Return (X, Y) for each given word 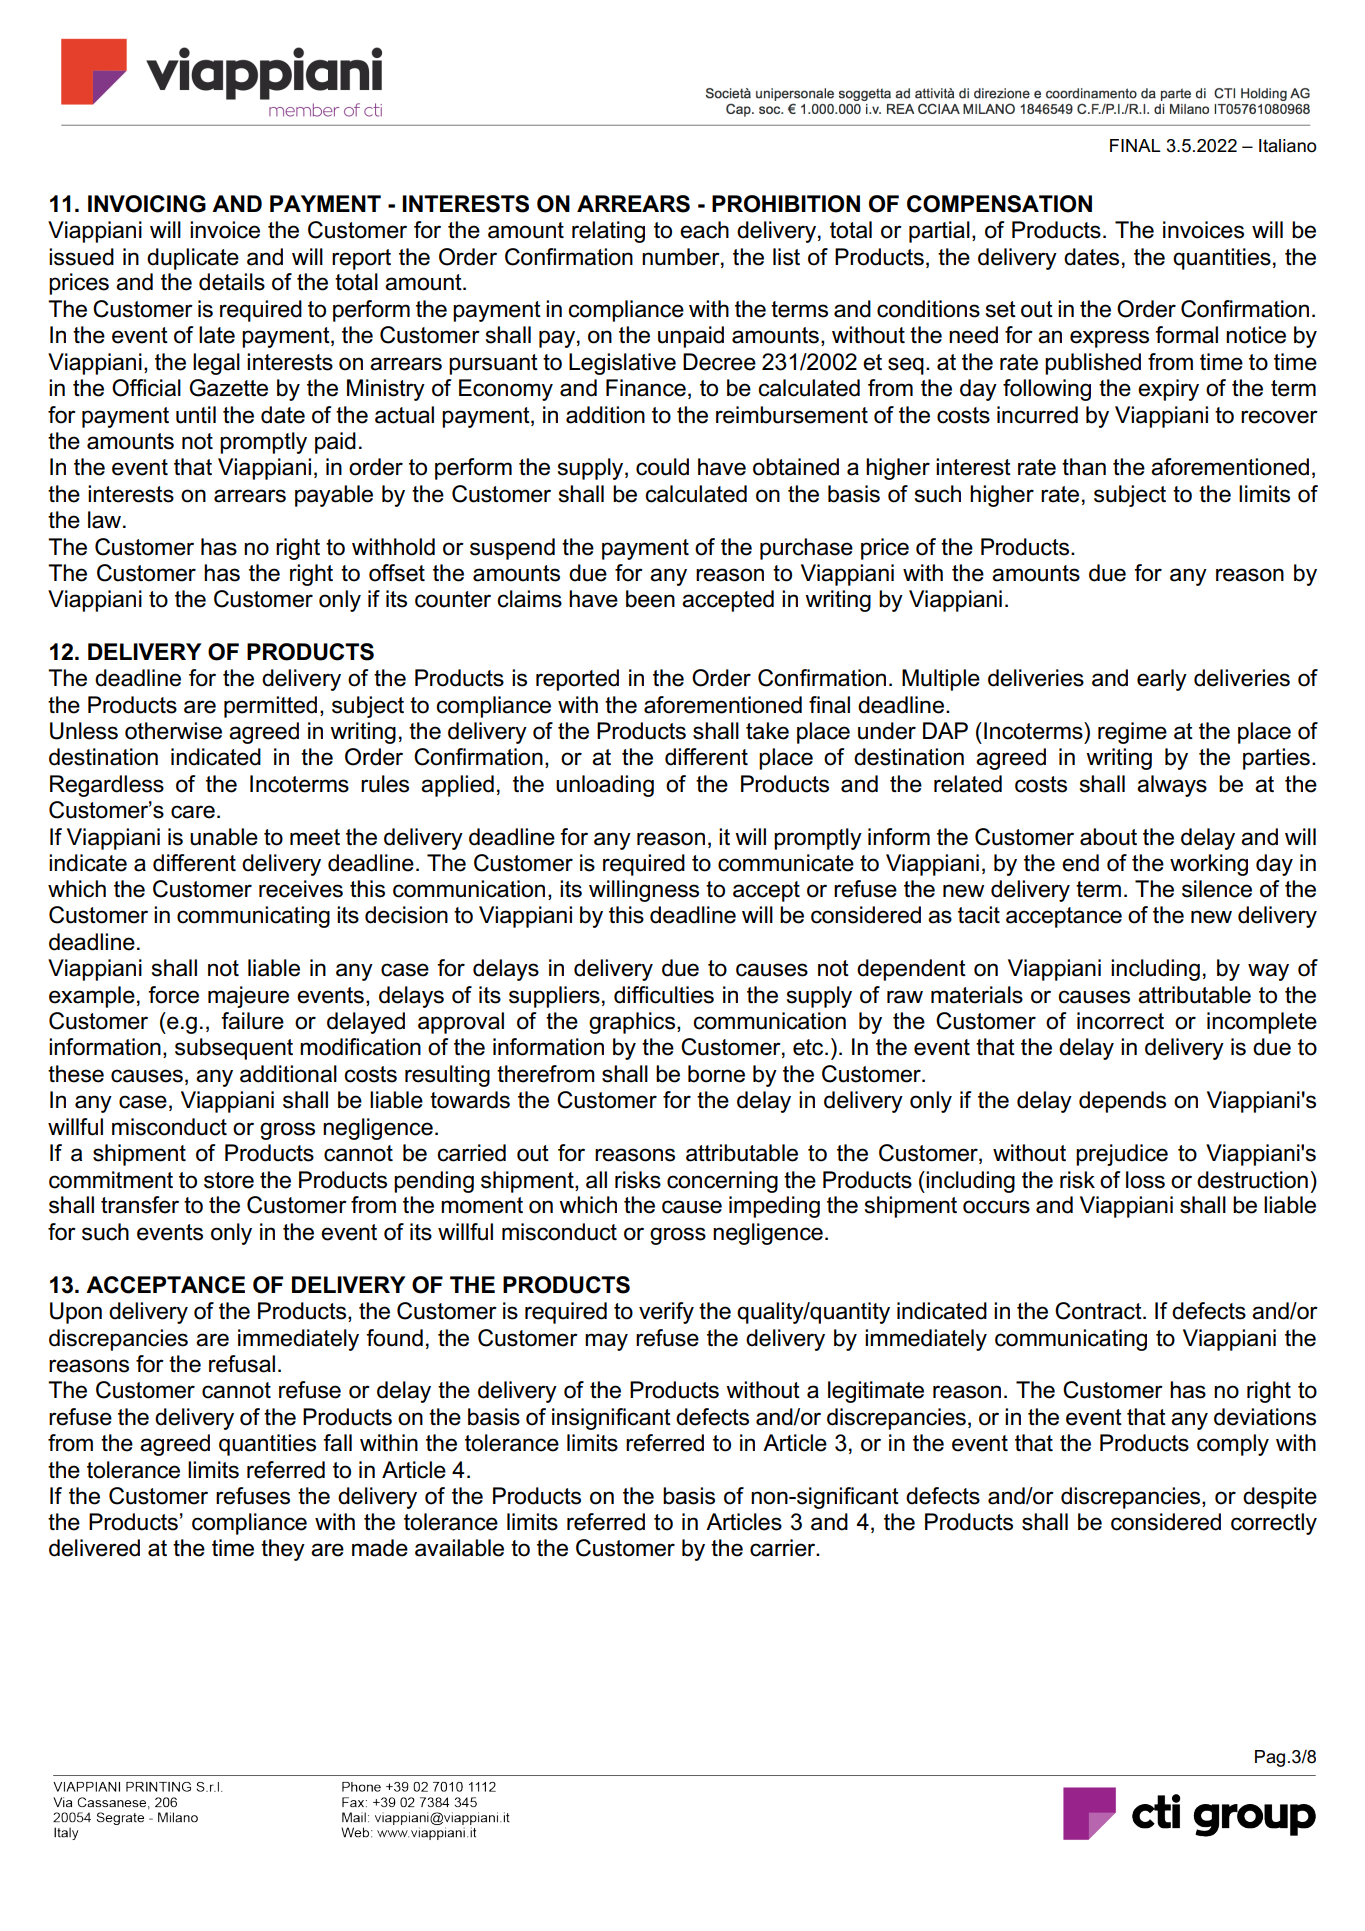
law (106, 520)
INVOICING (147, 204)
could (662, 467)
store (229, 1180)
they (283, 1550)
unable (224, 837)
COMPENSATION (999, 204)
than (1084, 467)
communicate (786, 863)
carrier (784, 1548)
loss (1145, 1180)
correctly (1274, 1524)
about (1108, 837)
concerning (722, 1182)
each (704, 230)
